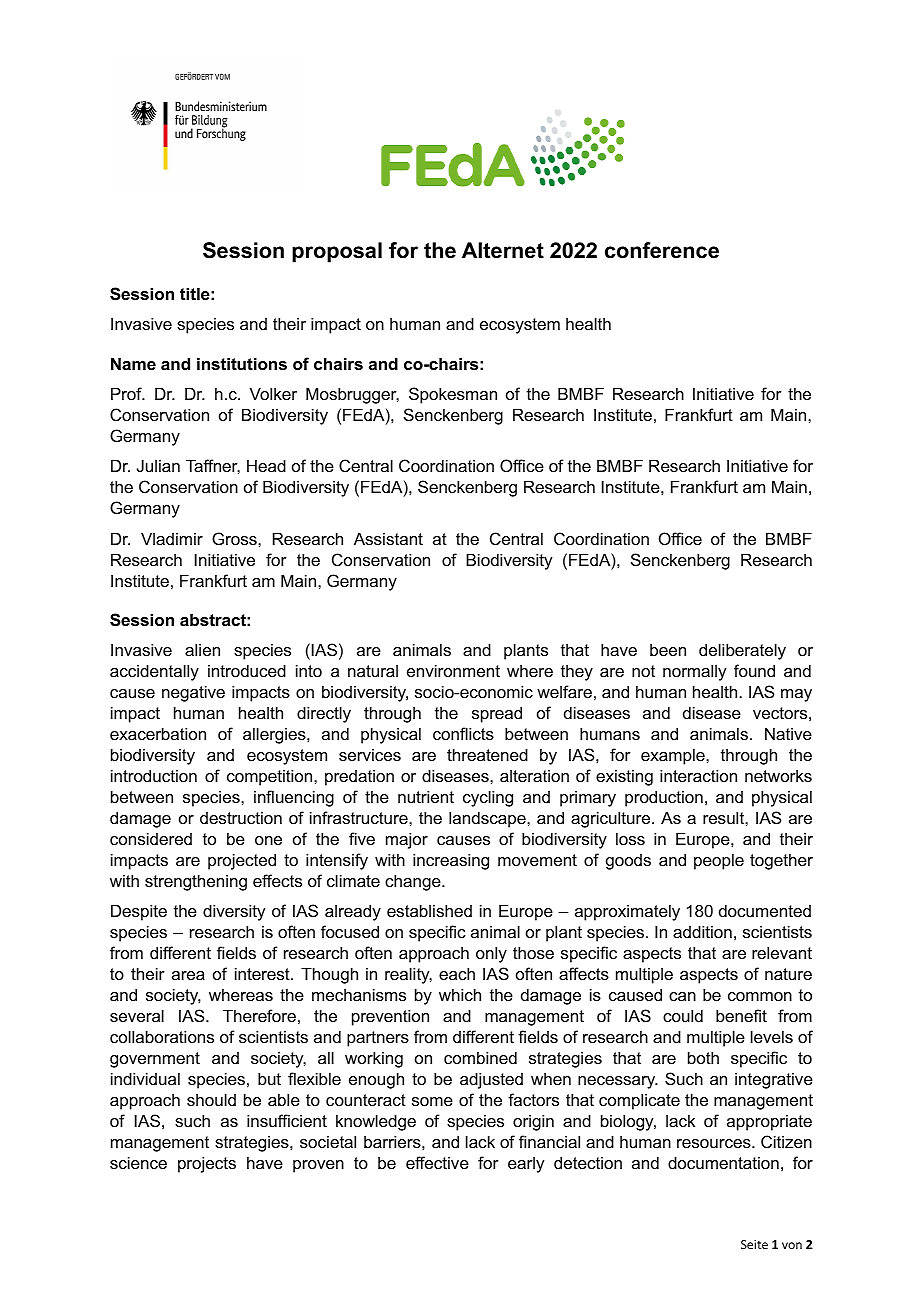 The image size is (924, 1307). I want to click on projects, so click(207, 1164).
